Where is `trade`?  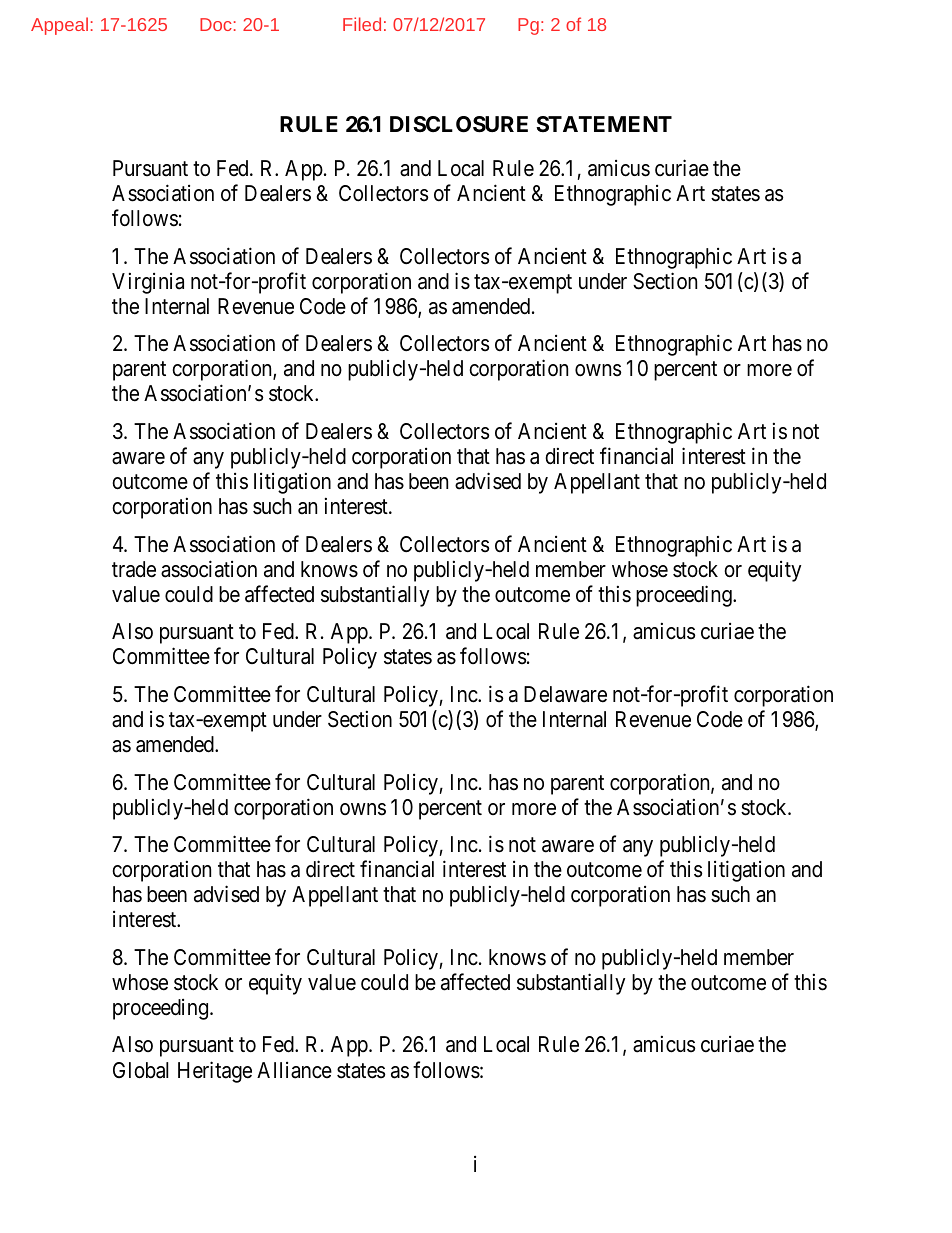
trade is located at coordinates (134, 569).
